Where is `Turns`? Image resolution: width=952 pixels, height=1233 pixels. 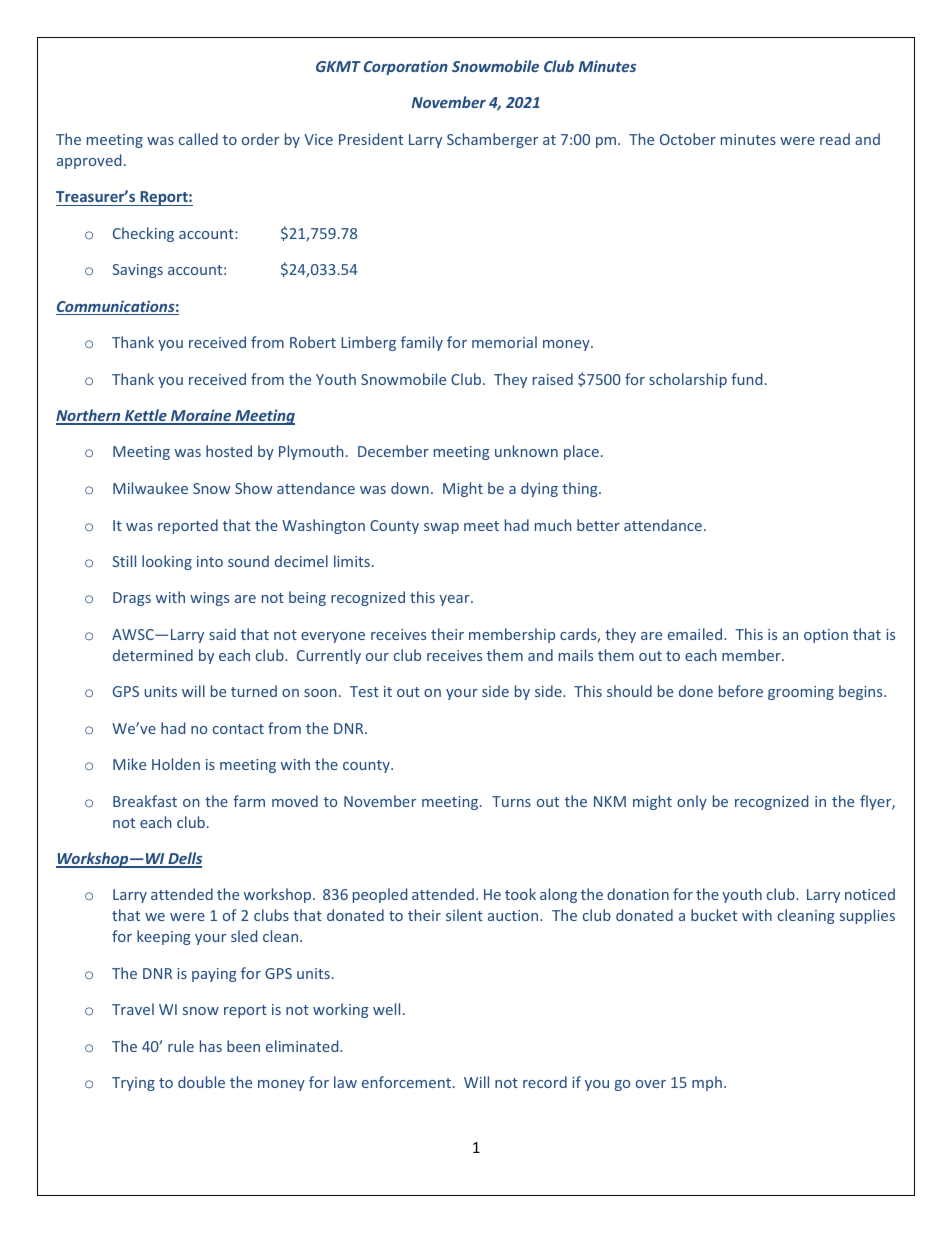
Turns is located at coordinates (511, 801).
